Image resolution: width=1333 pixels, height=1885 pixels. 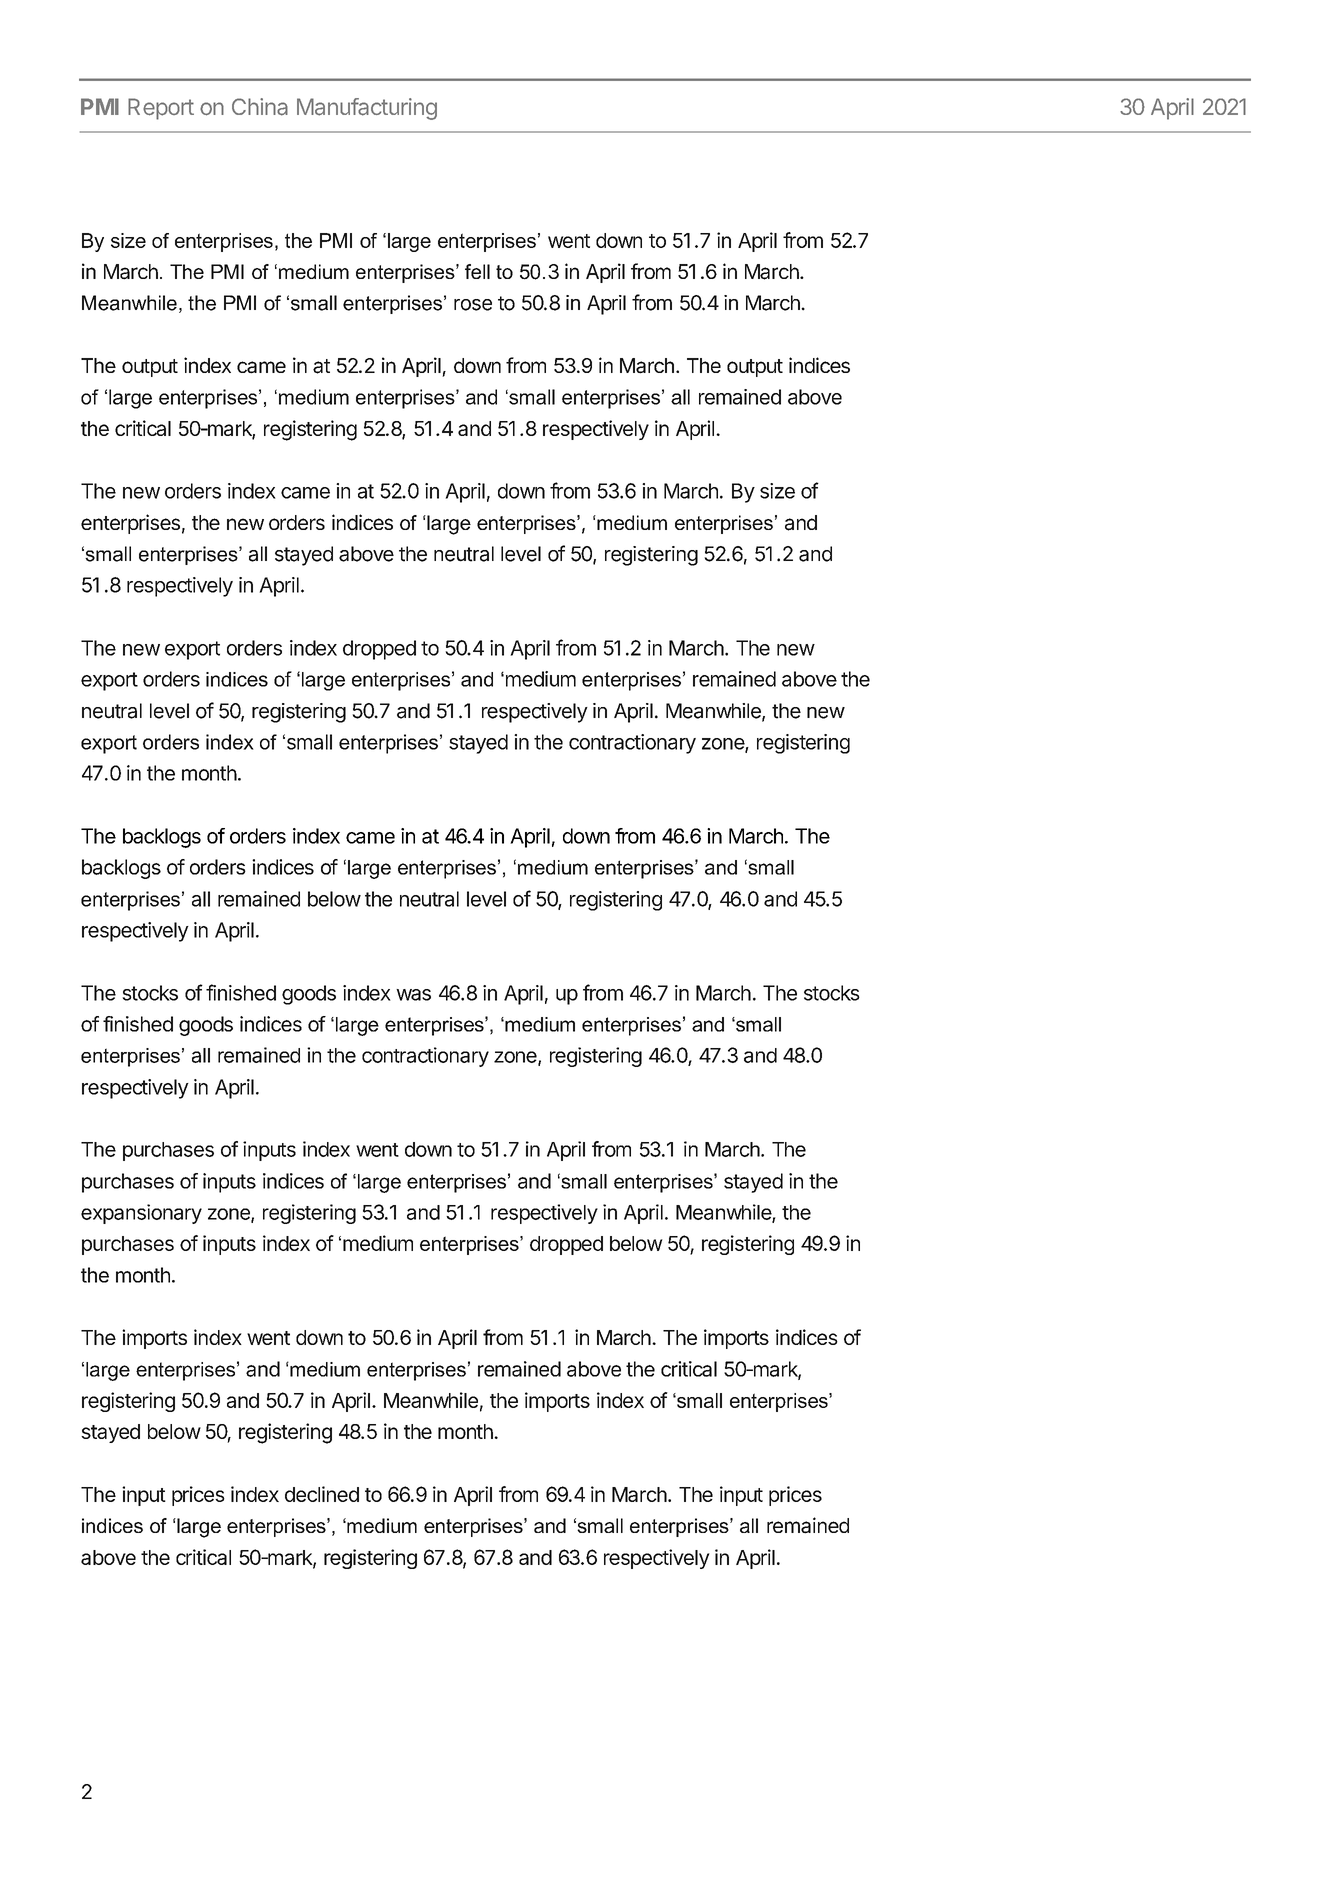 What do you see at coordinates (141, 1214) in the screenshot?
I see `expansionary` at bounding box center [141, 1214].
